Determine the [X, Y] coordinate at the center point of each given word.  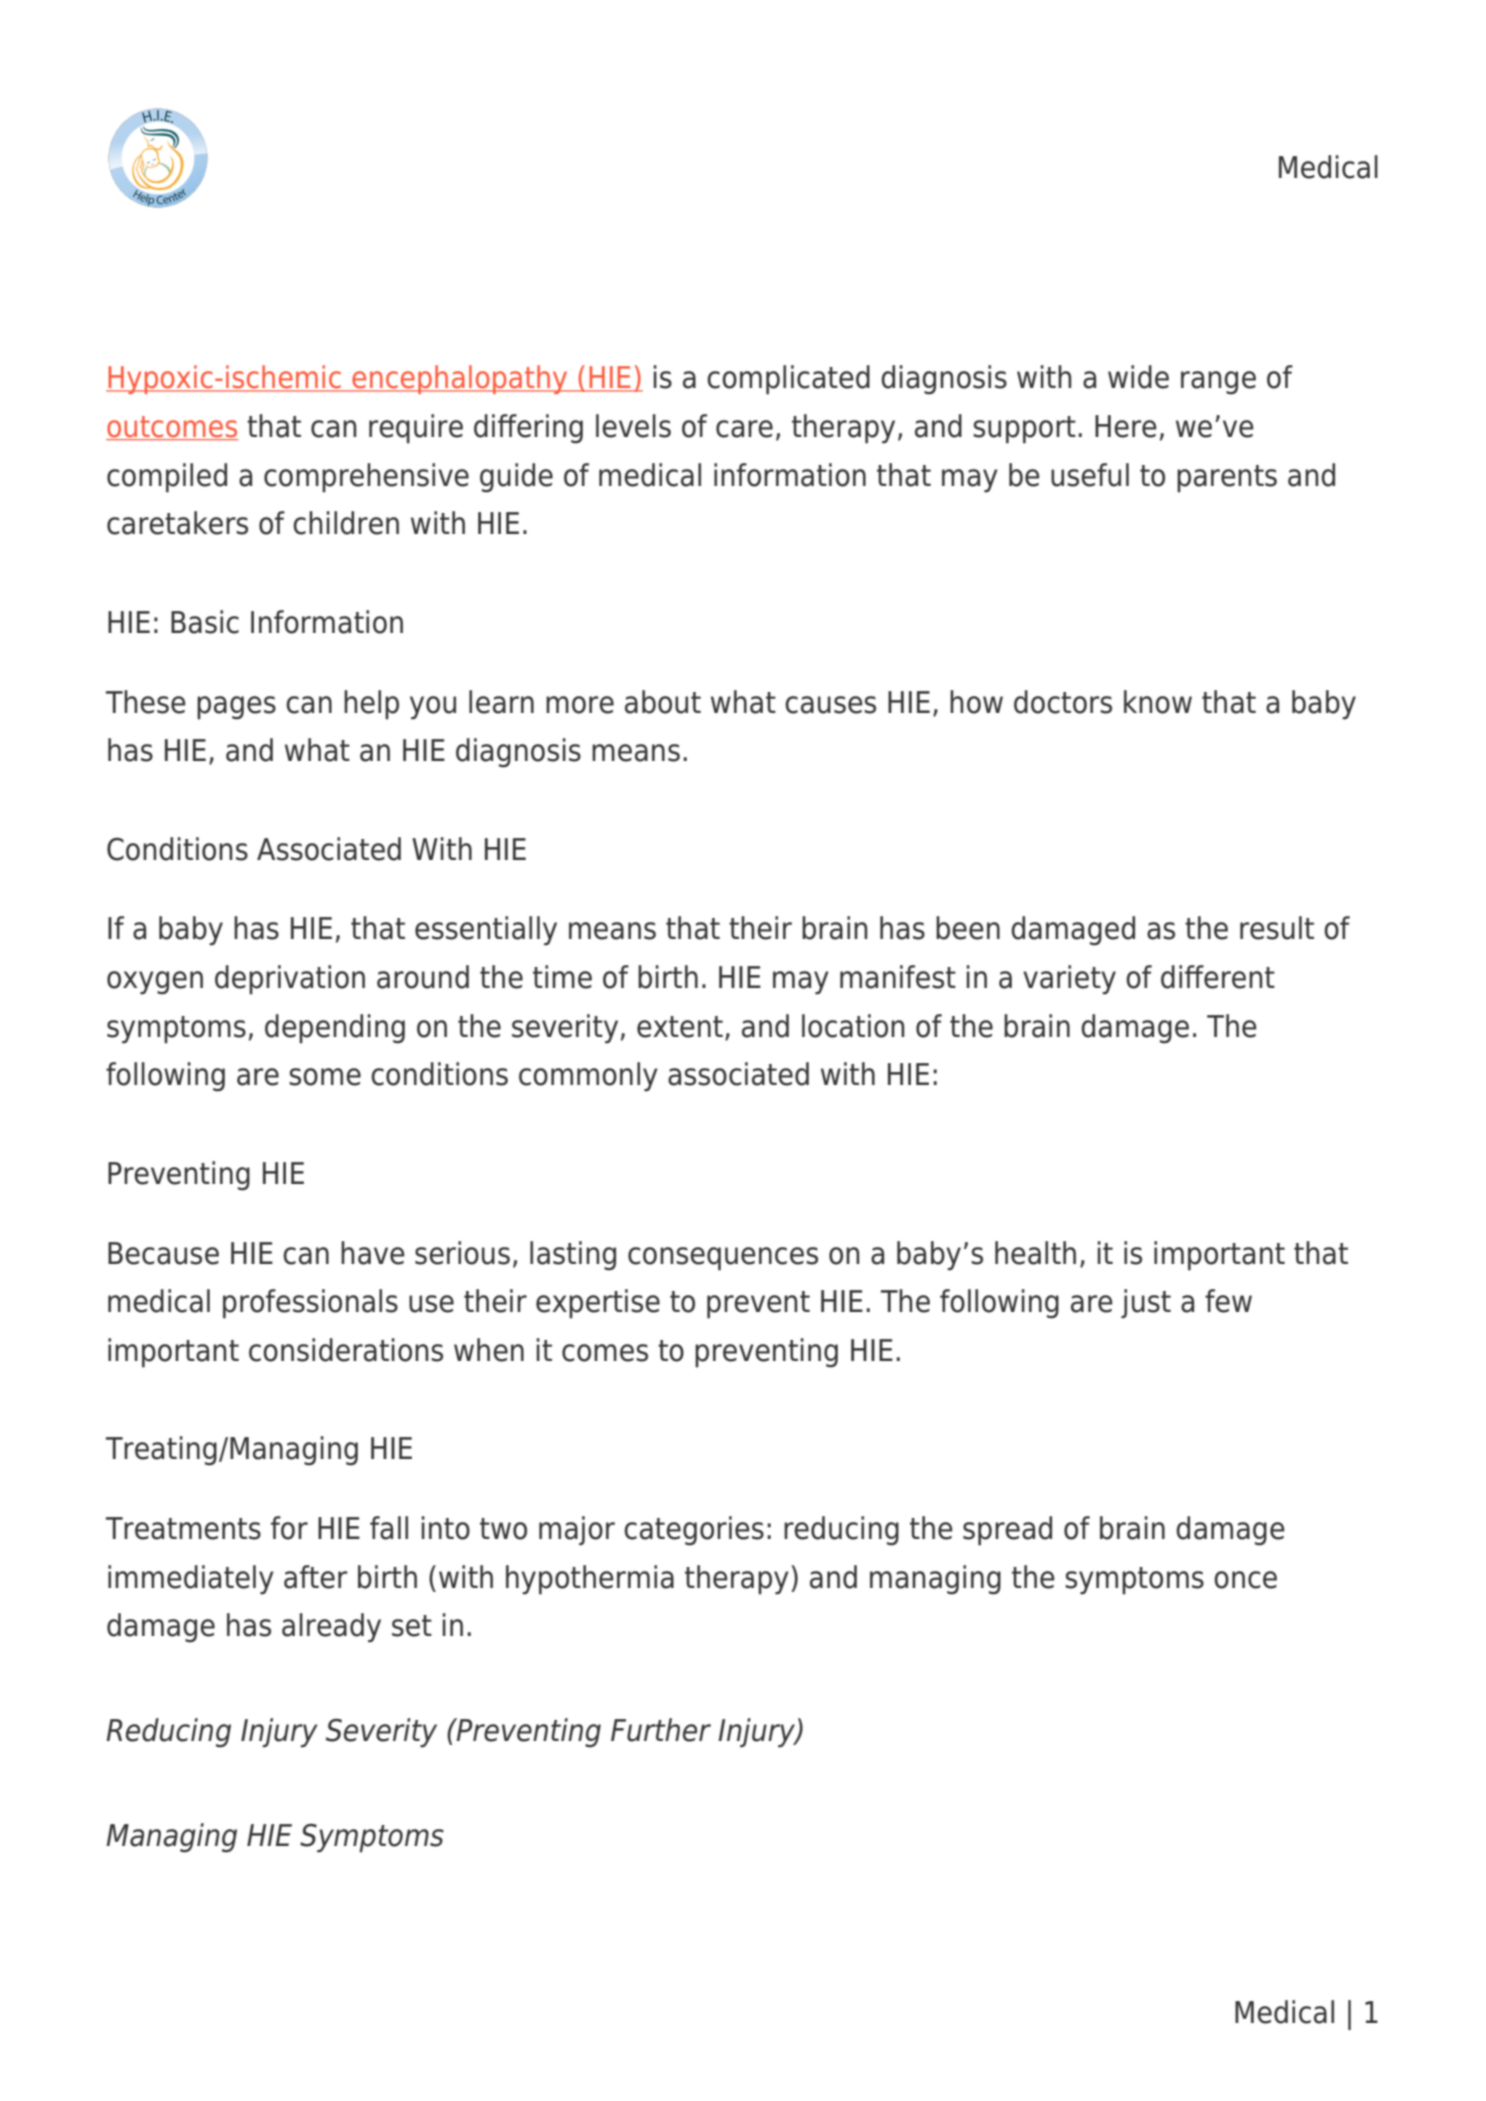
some [325, 1077]
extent [680, 1027]
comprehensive [366, 478]
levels [633, 426]
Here [1126, 426]
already [331, 1628]
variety [1069, 980]
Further [661, 1730]
